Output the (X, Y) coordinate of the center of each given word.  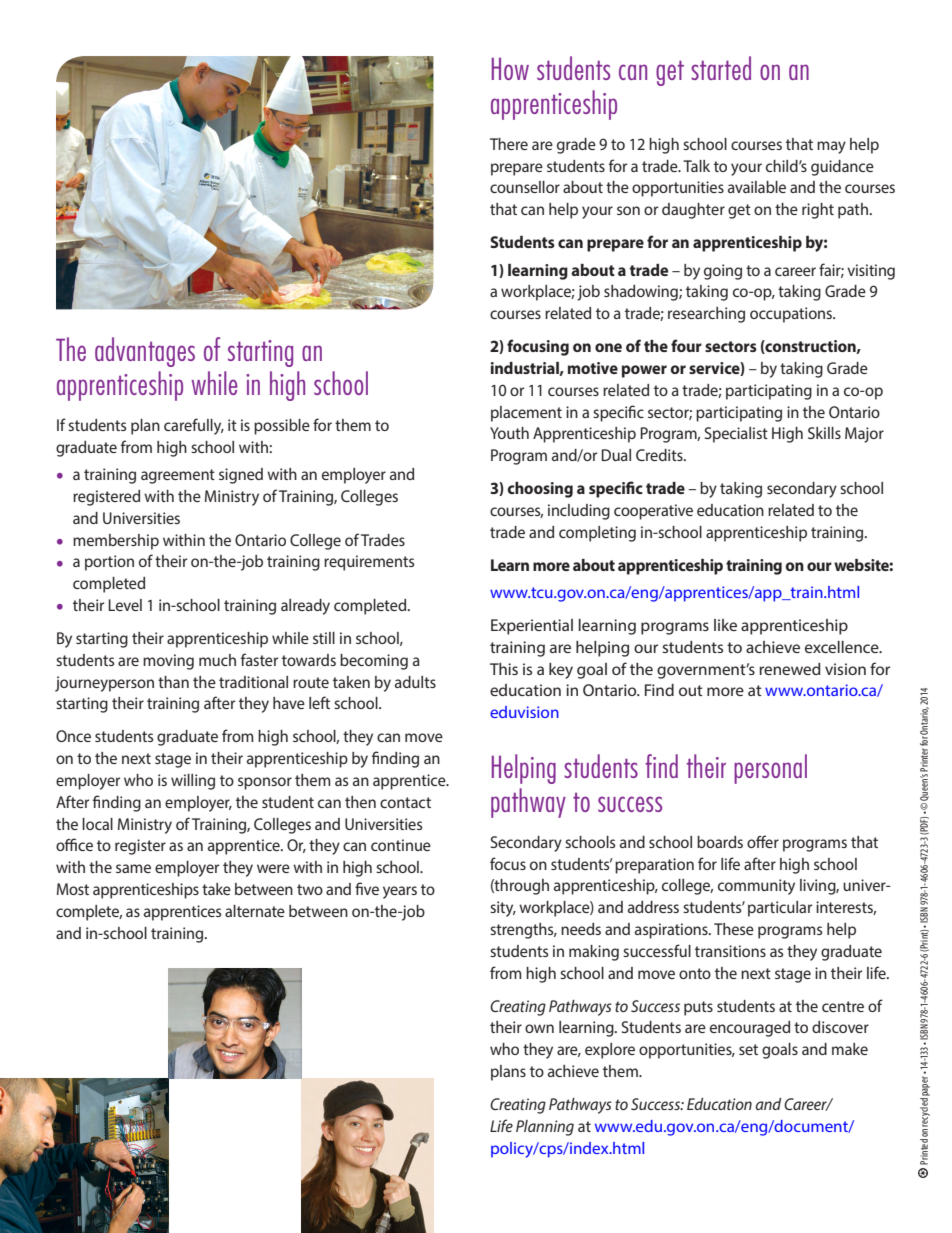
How (510, 69)
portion (109, 563)
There (509, 144)
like (725, 625)
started (721, 68)
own (539, 1028)
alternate (255, 911)
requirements (369, 563)
